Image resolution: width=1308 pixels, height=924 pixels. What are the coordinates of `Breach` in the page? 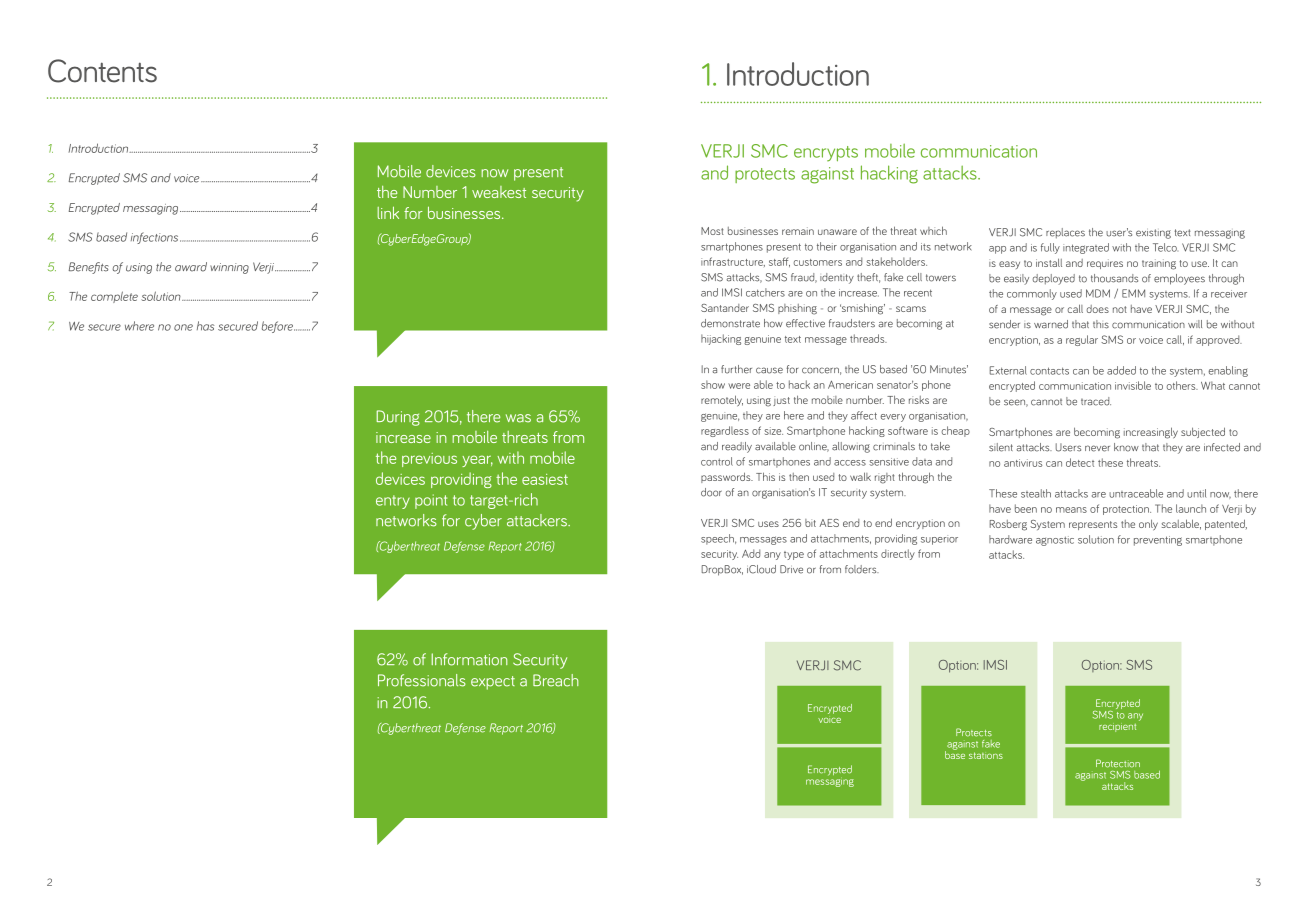 It's located at (556, 680).
